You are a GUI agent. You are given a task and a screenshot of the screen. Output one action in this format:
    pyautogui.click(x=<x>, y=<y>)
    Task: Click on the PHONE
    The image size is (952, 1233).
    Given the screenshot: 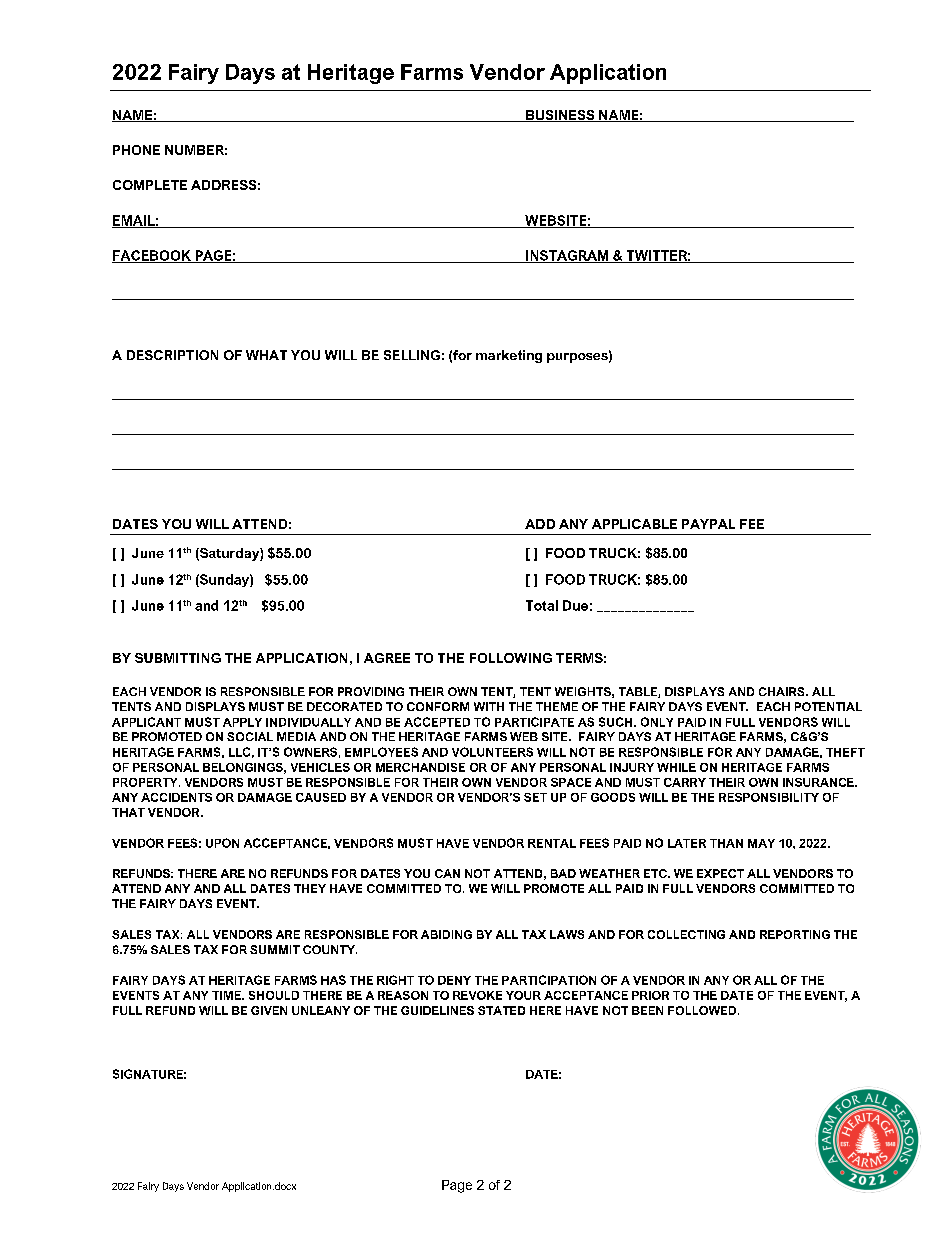 What is the action you would take?
    pyautogui.click(x=136, y=150)
